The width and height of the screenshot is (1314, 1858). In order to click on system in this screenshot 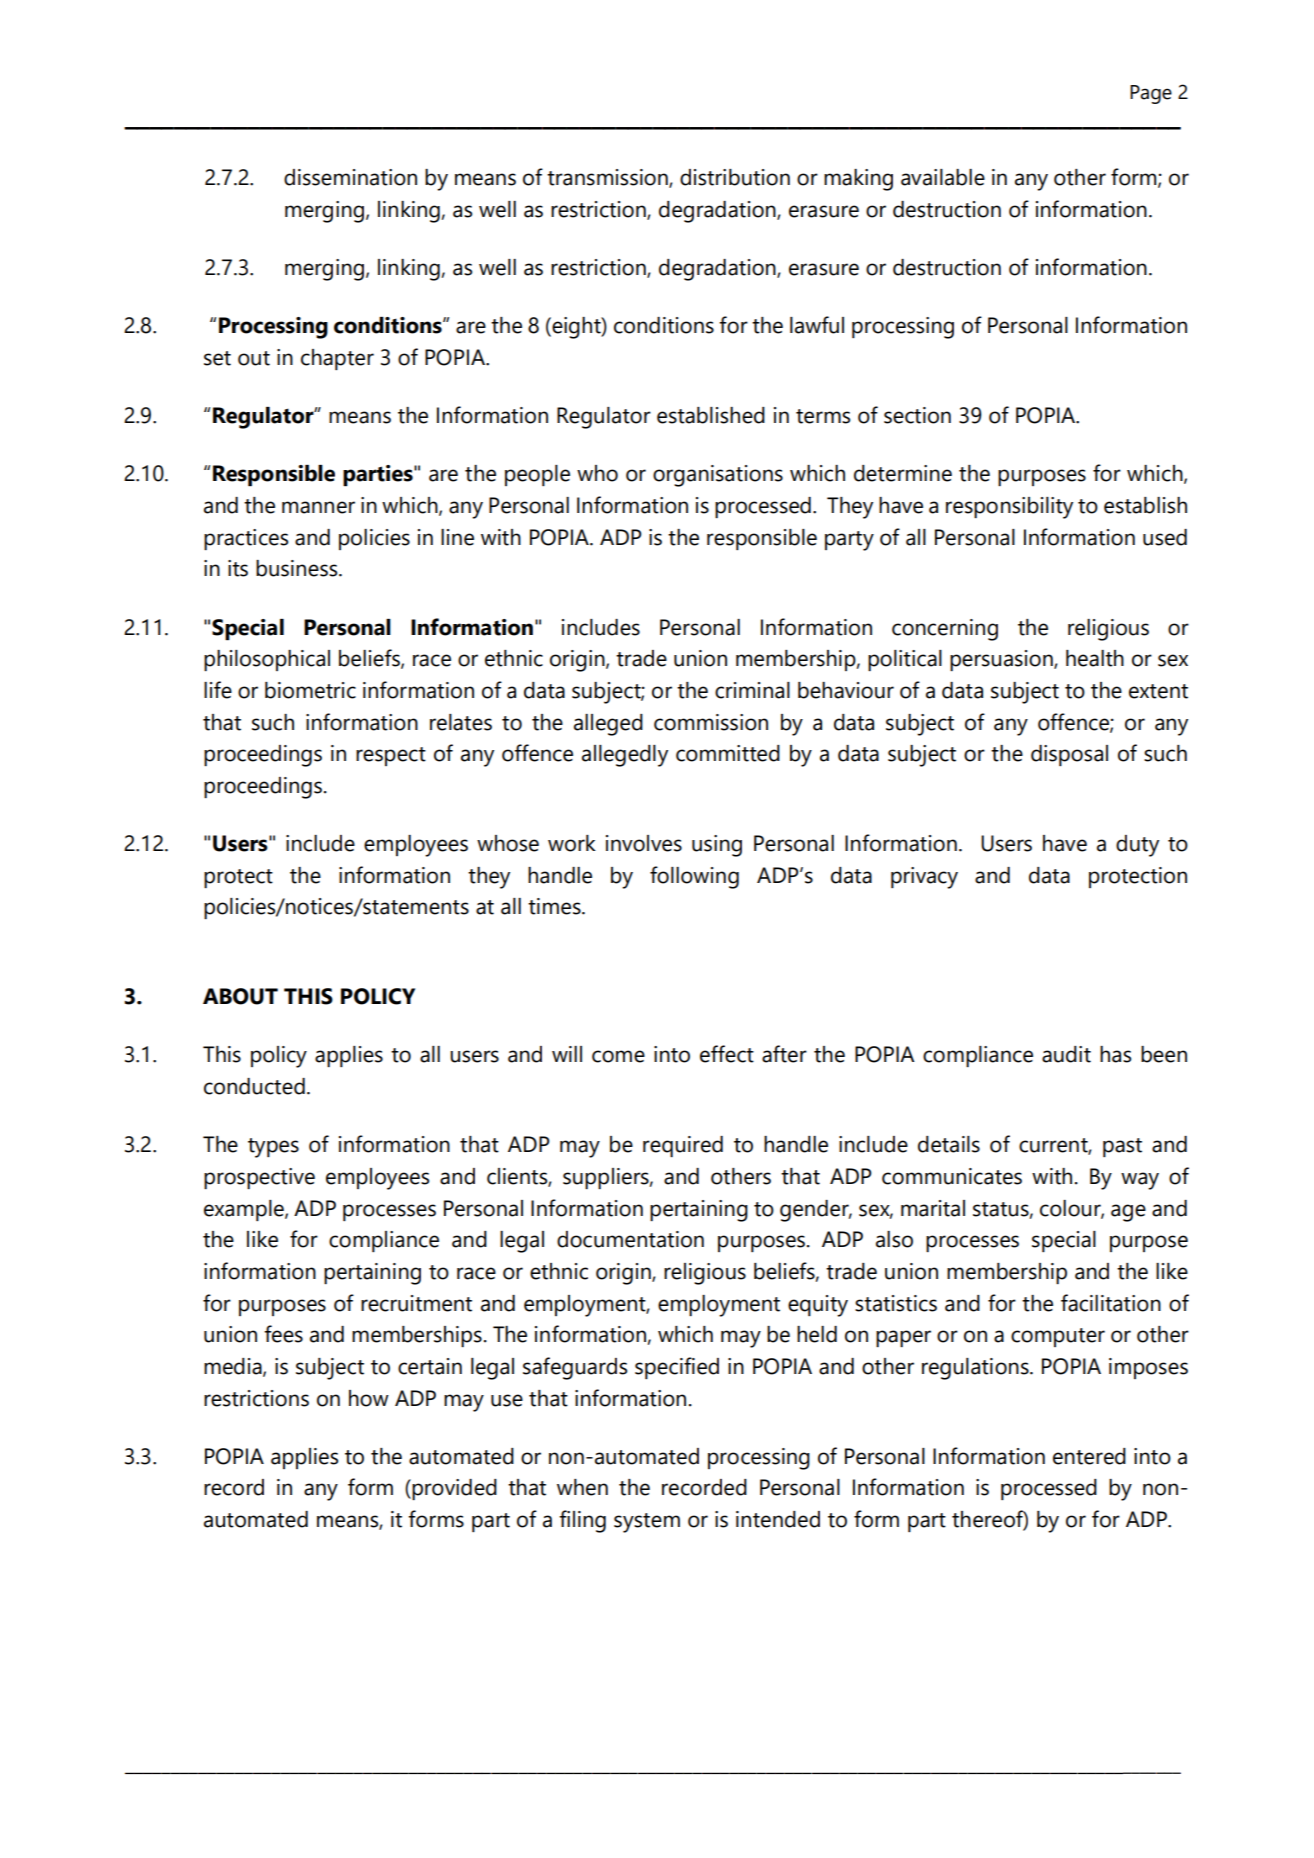, I will do `click(647, 1523)`.
